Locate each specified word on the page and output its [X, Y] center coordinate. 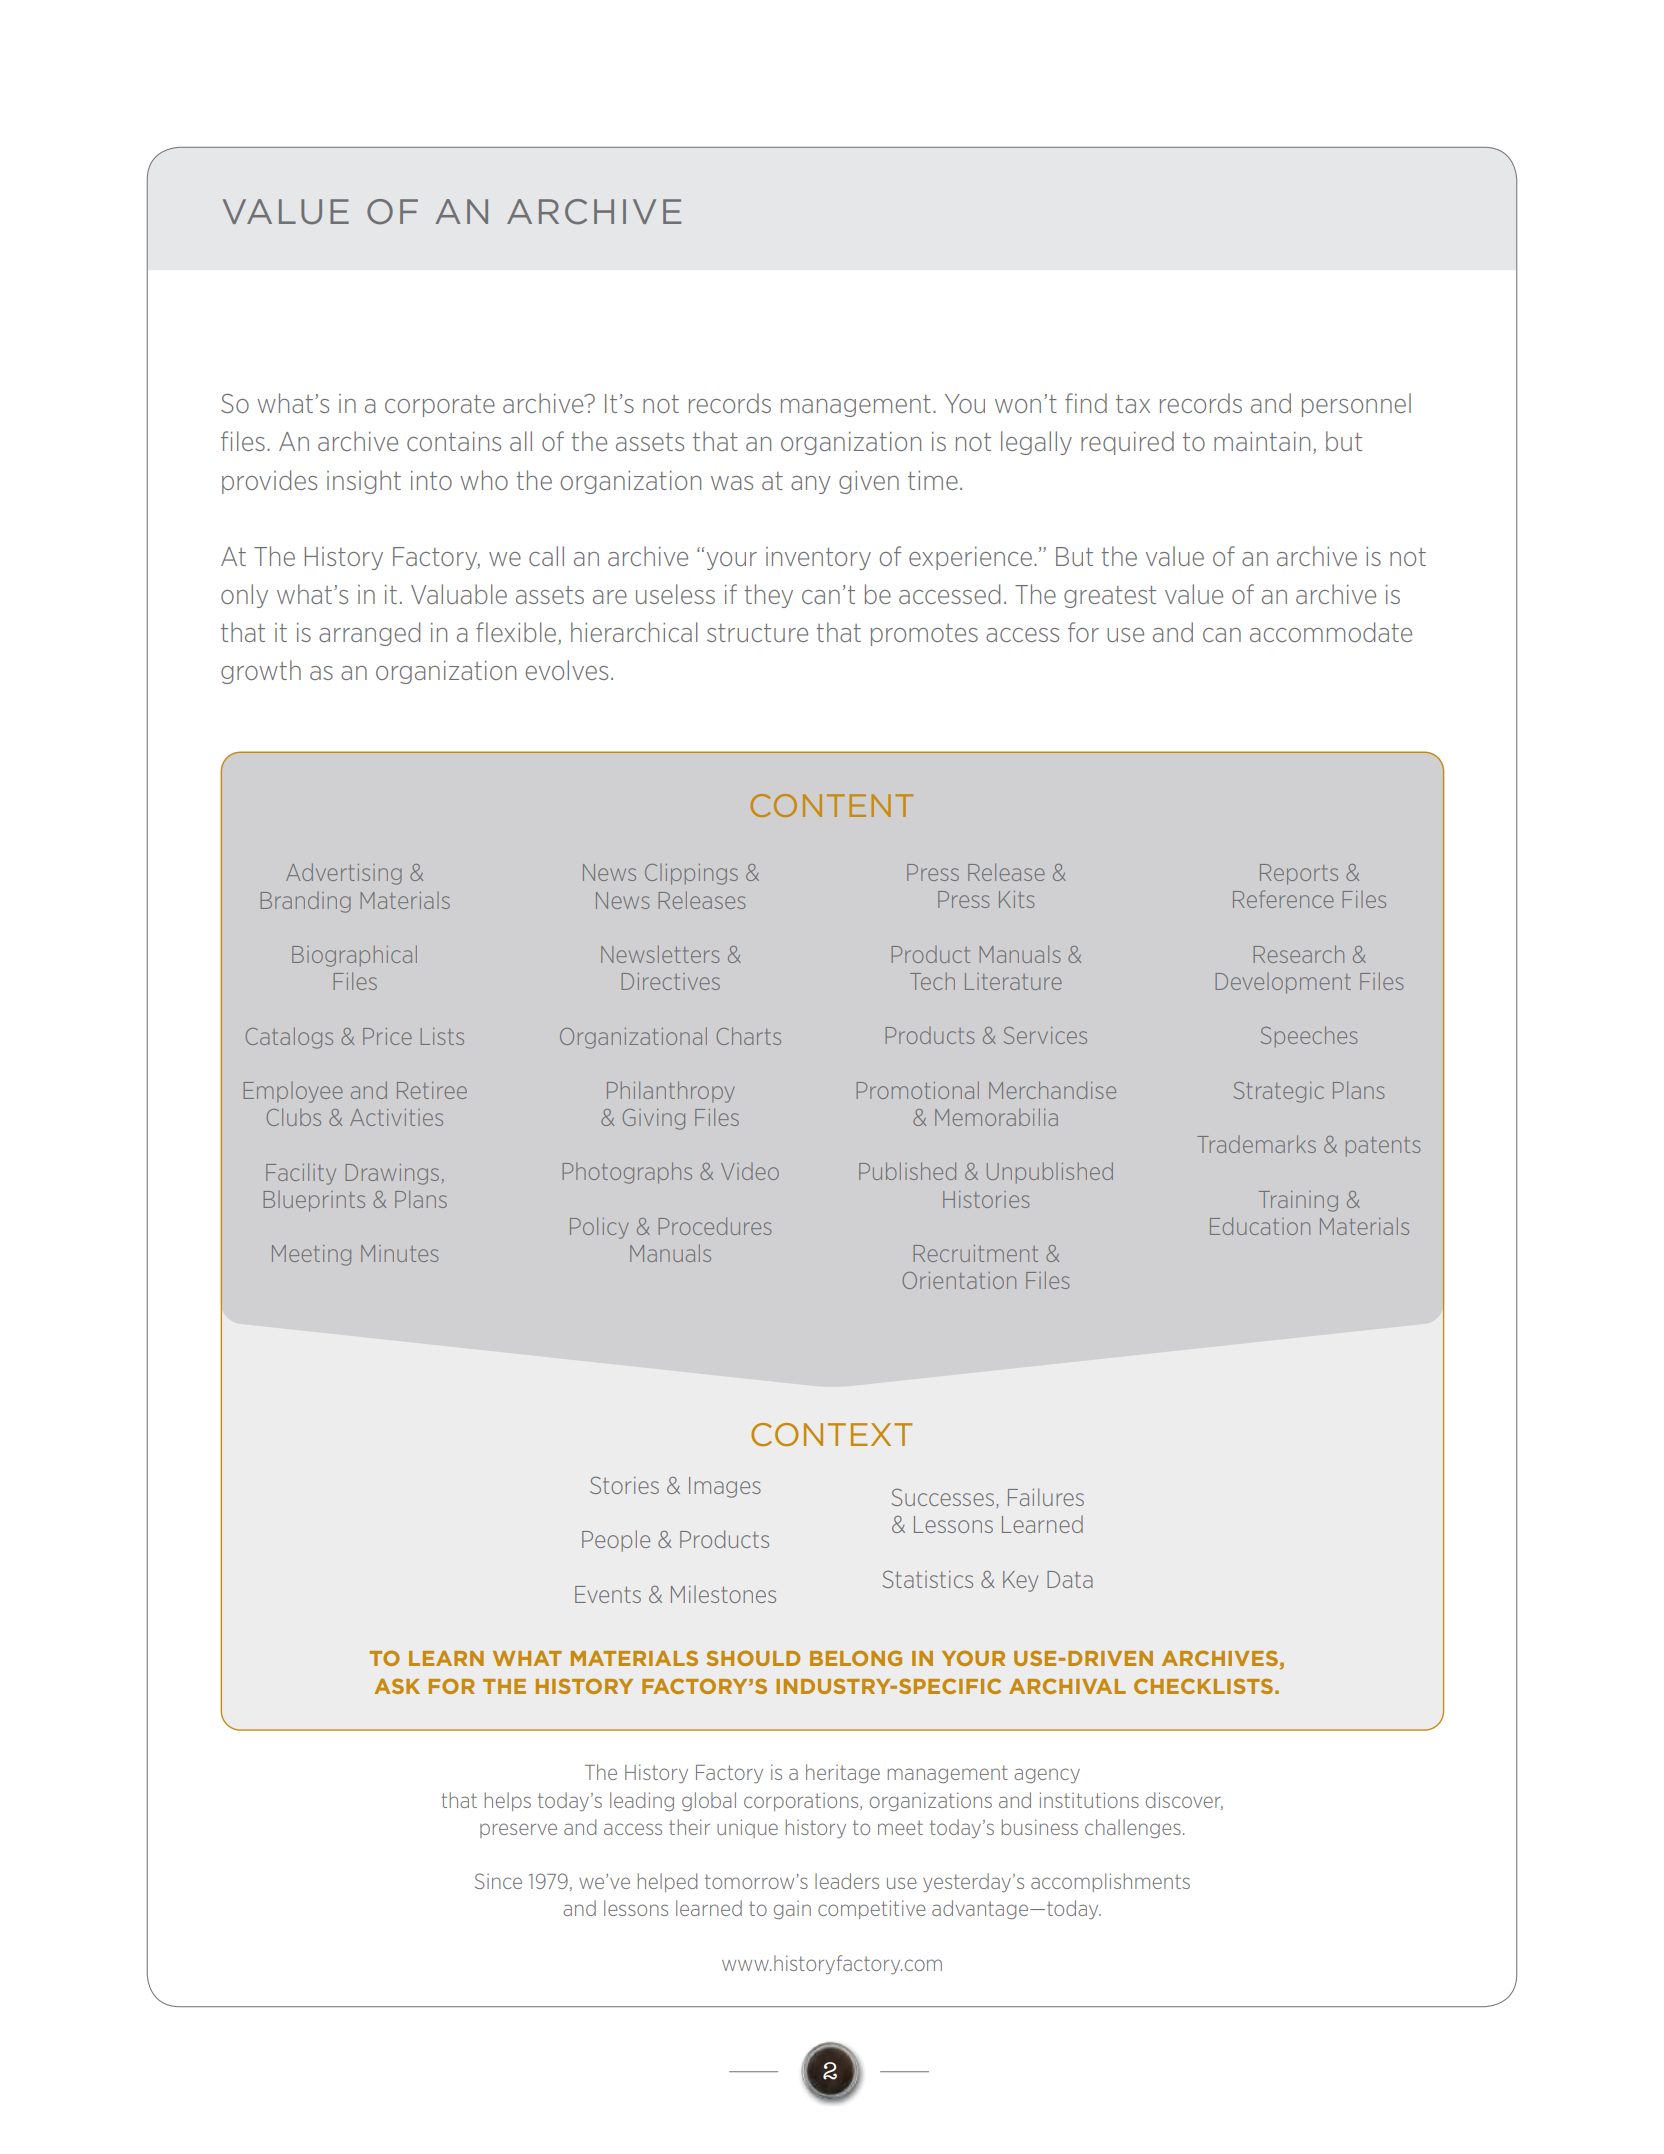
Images [725, 1487]
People [616, 1541]
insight [364, 482]
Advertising [344, 874]
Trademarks [1256, 1144]
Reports [1299, 874]
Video [750, 1171]
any [810, 485]
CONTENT [831, 805]
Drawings [392, 1174]
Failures [1046, 1497]
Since [498, 1881]
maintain [1262, 441]
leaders [847, 1881]
